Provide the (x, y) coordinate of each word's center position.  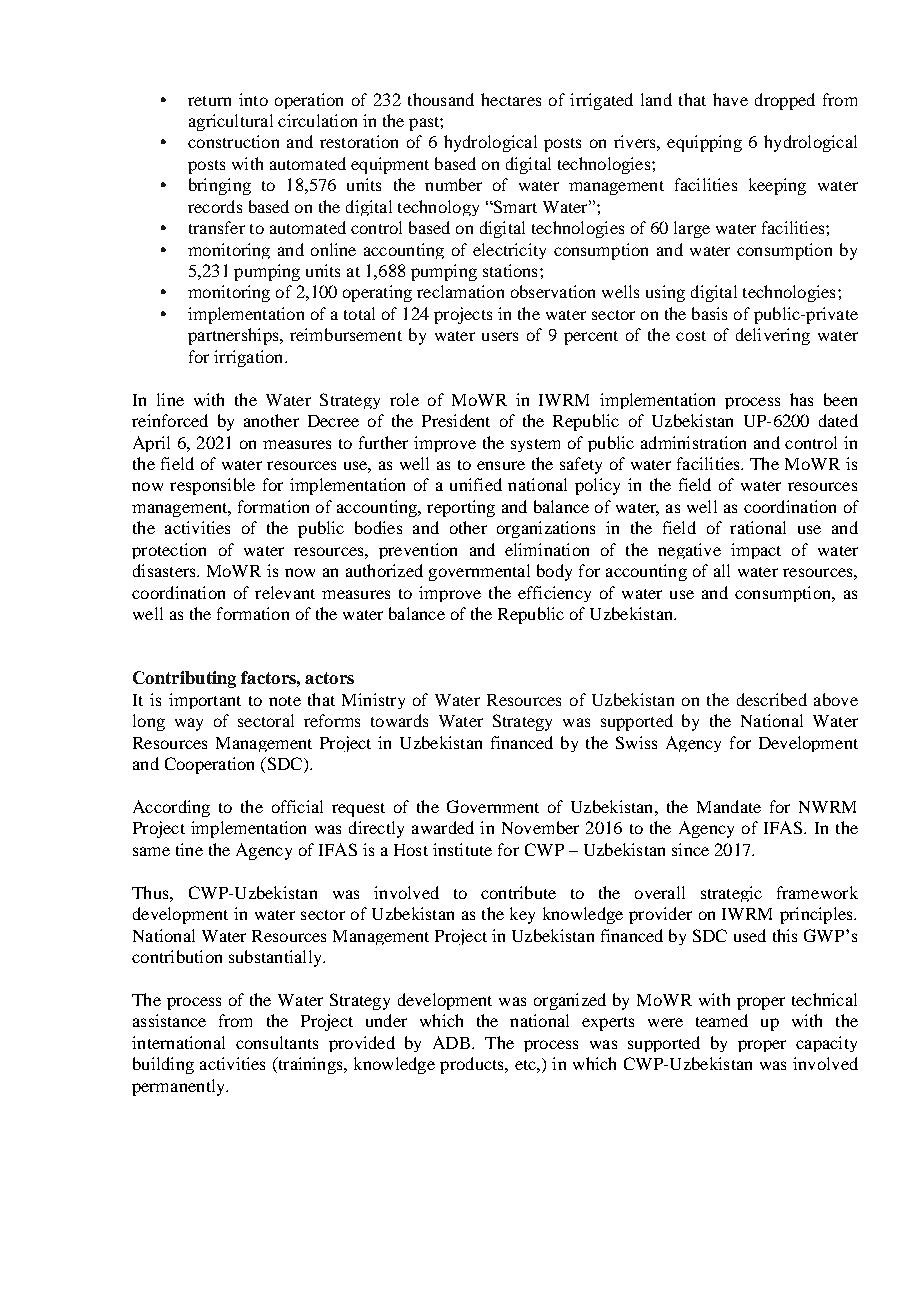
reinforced (170, 420)
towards (399, 720)
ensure (501, 465)
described (772, 699)
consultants (277, 1042)
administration (693, 442)
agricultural (231, 122)
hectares (511, 99)
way (189, 724)
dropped (785, 101)
